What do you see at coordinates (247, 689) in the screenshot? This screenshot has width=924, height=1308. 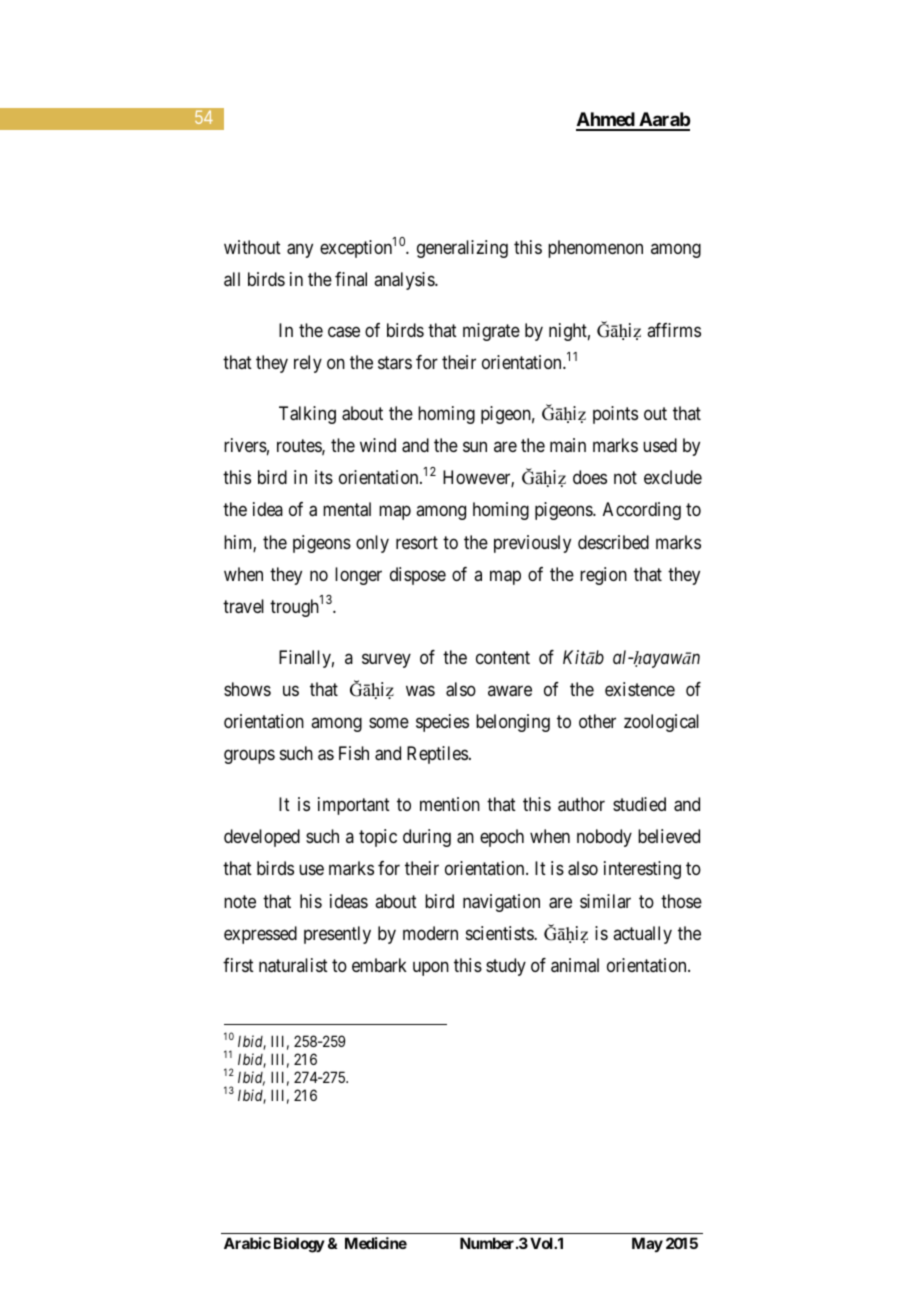 I see `shows` at bounding box center [247, 689].
